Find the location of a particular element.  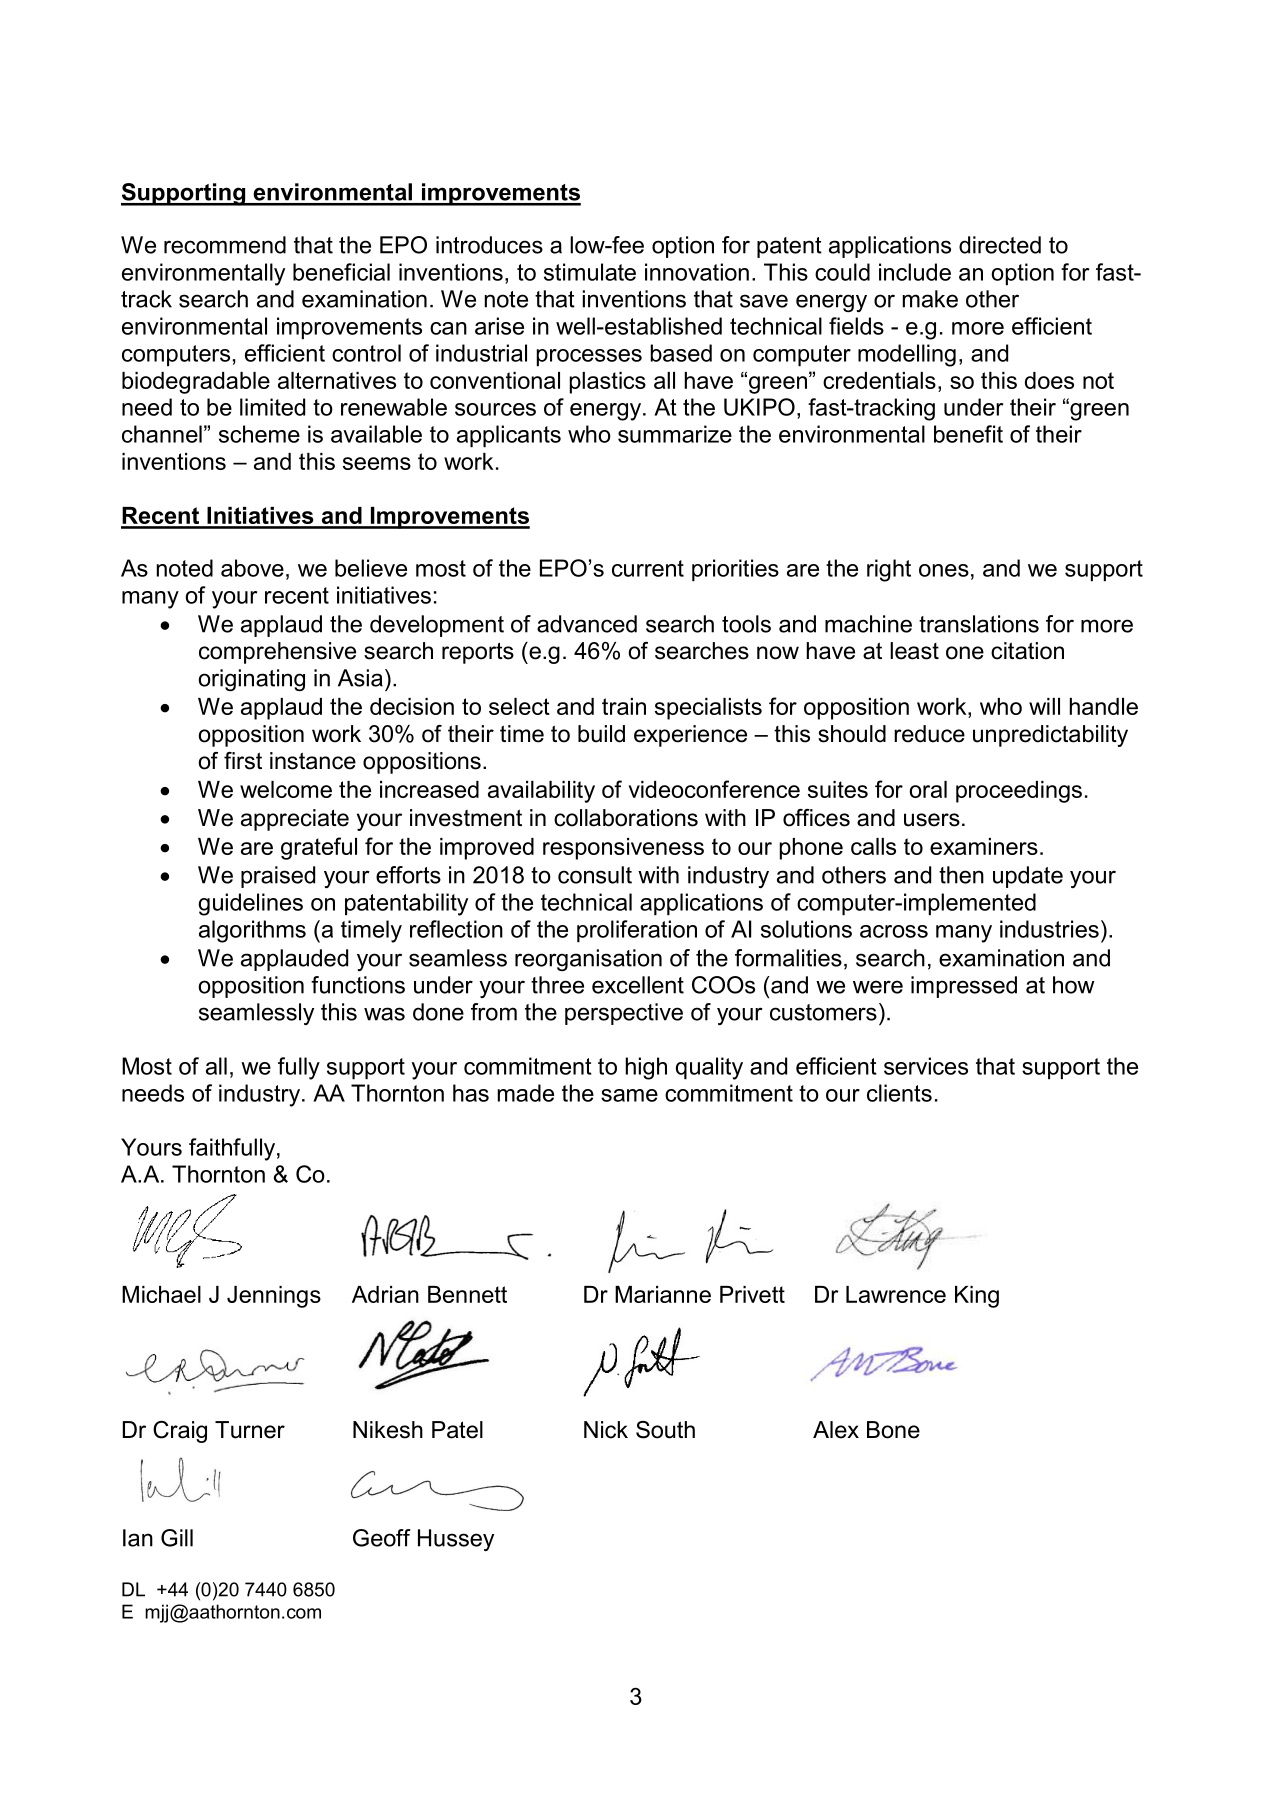

above is located at coordinates (252, 568).
